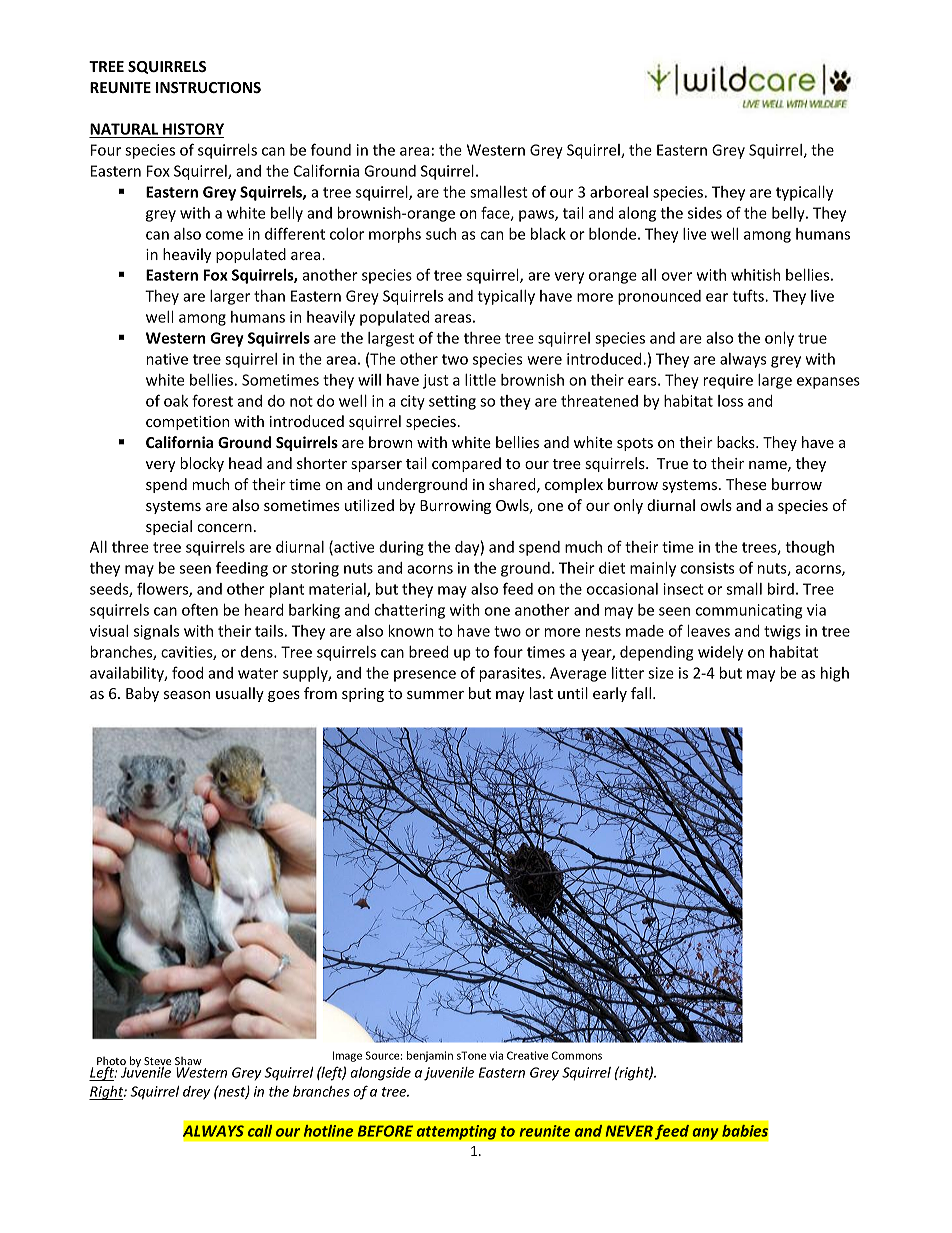 The height and width of the document is (1233, 952). Describe the element at coordinates (705, 213) in the document. I see `sides` at that location.
